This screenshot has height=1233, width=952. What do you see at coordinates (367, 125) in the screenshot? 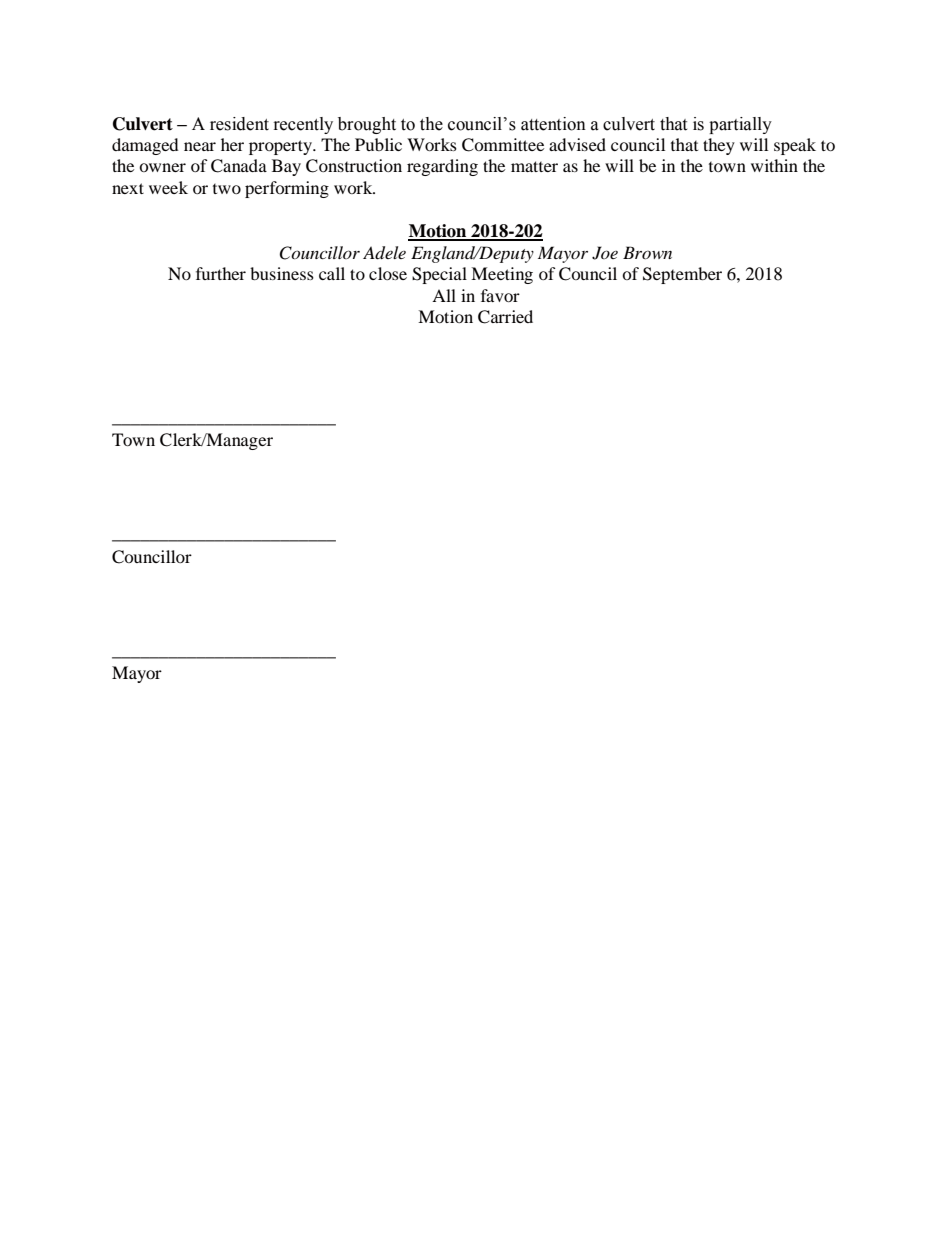
I see `brought` at bounding box center [367, 125].
